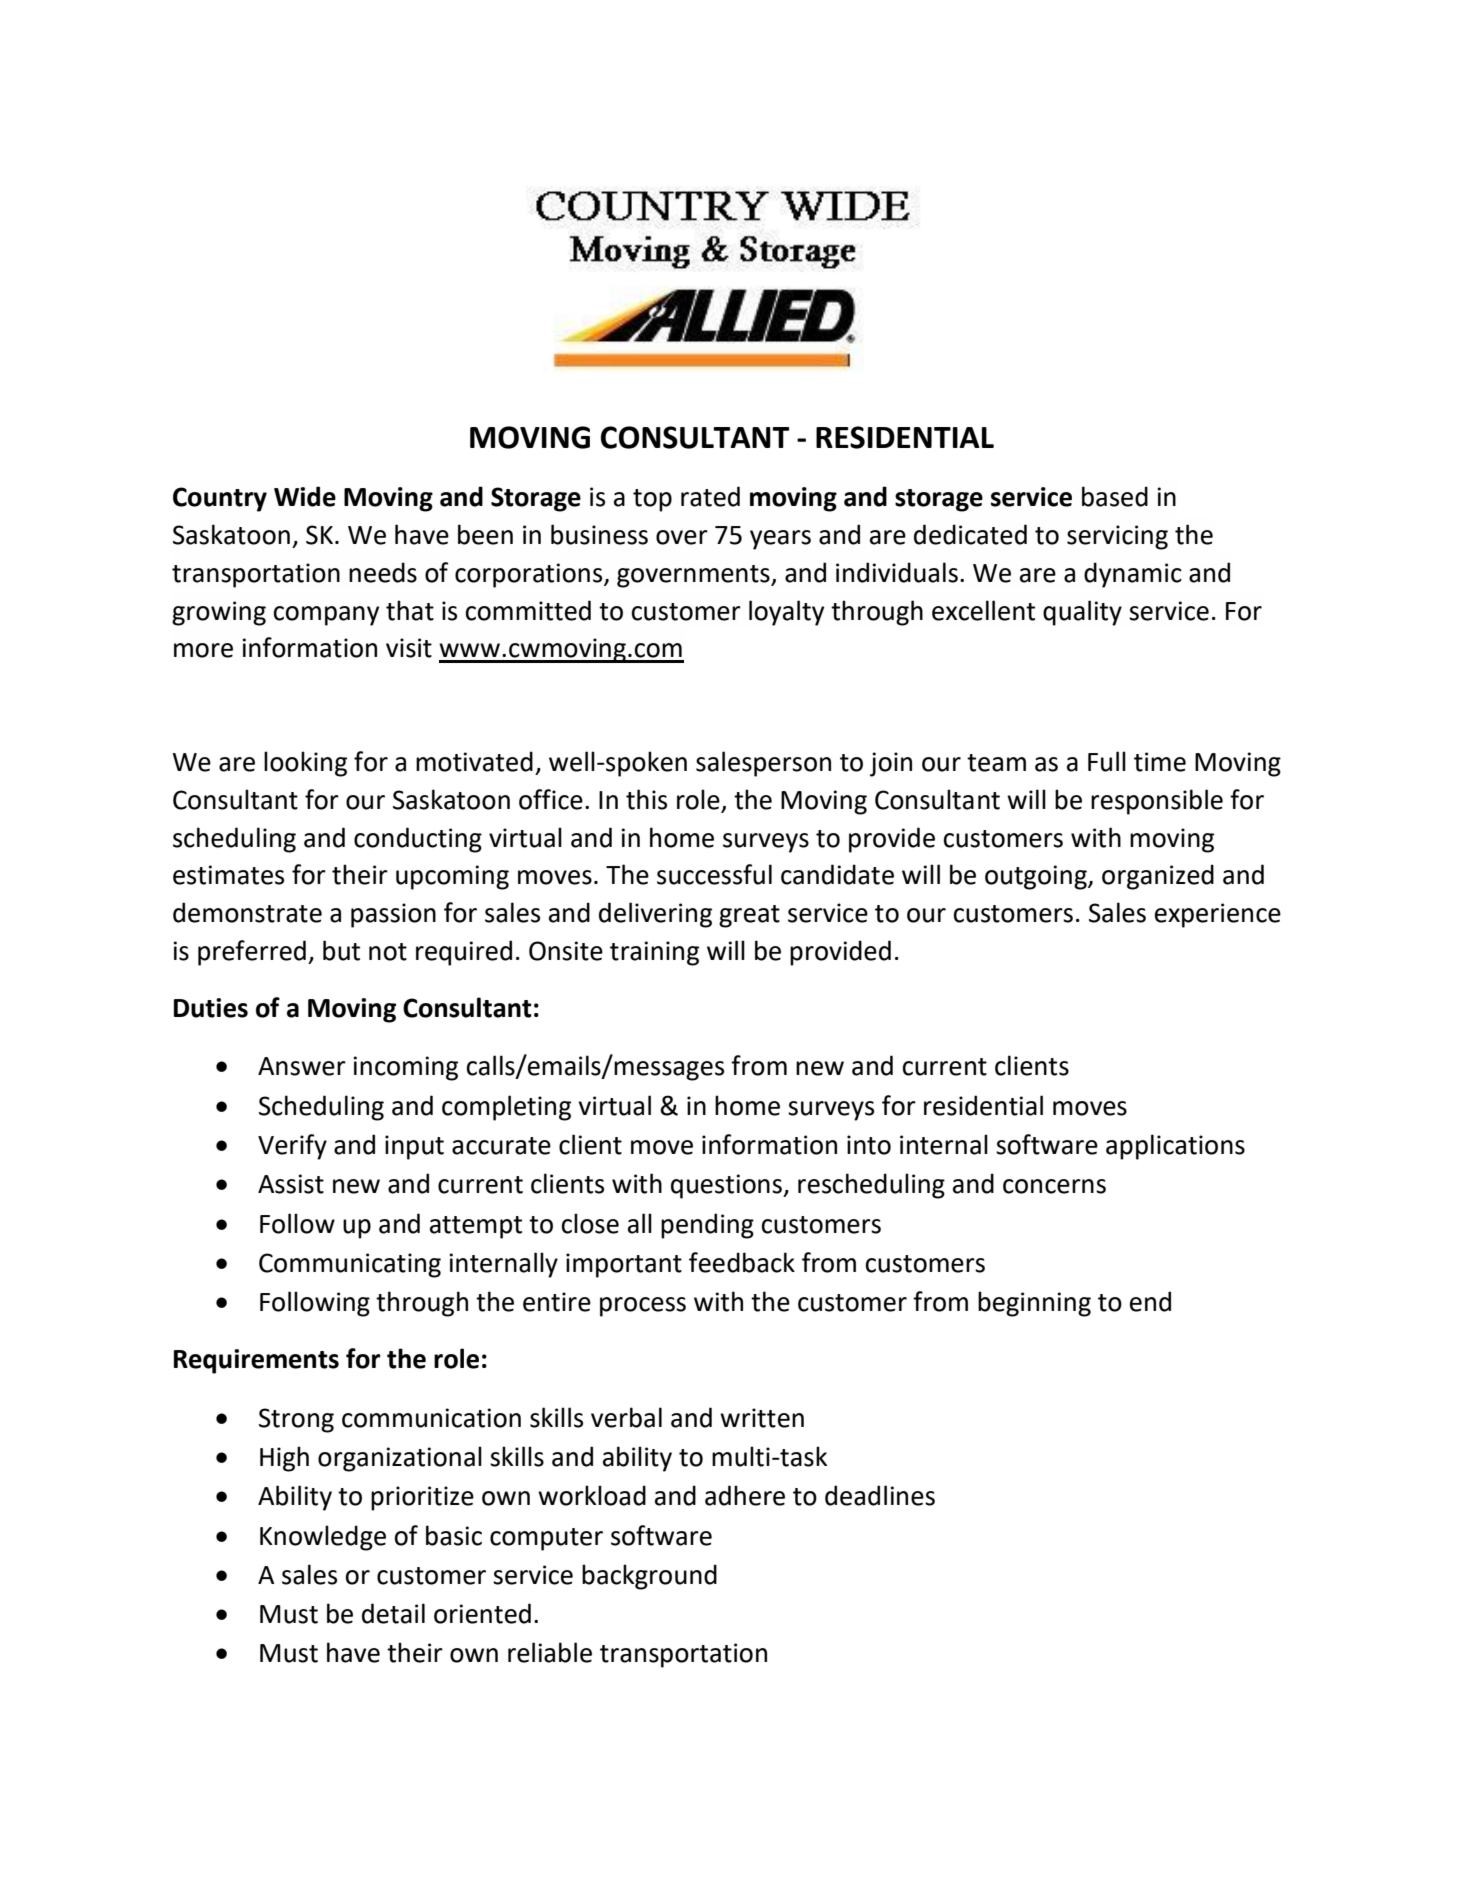  I want to click on Answer, so click(302, 1066).
